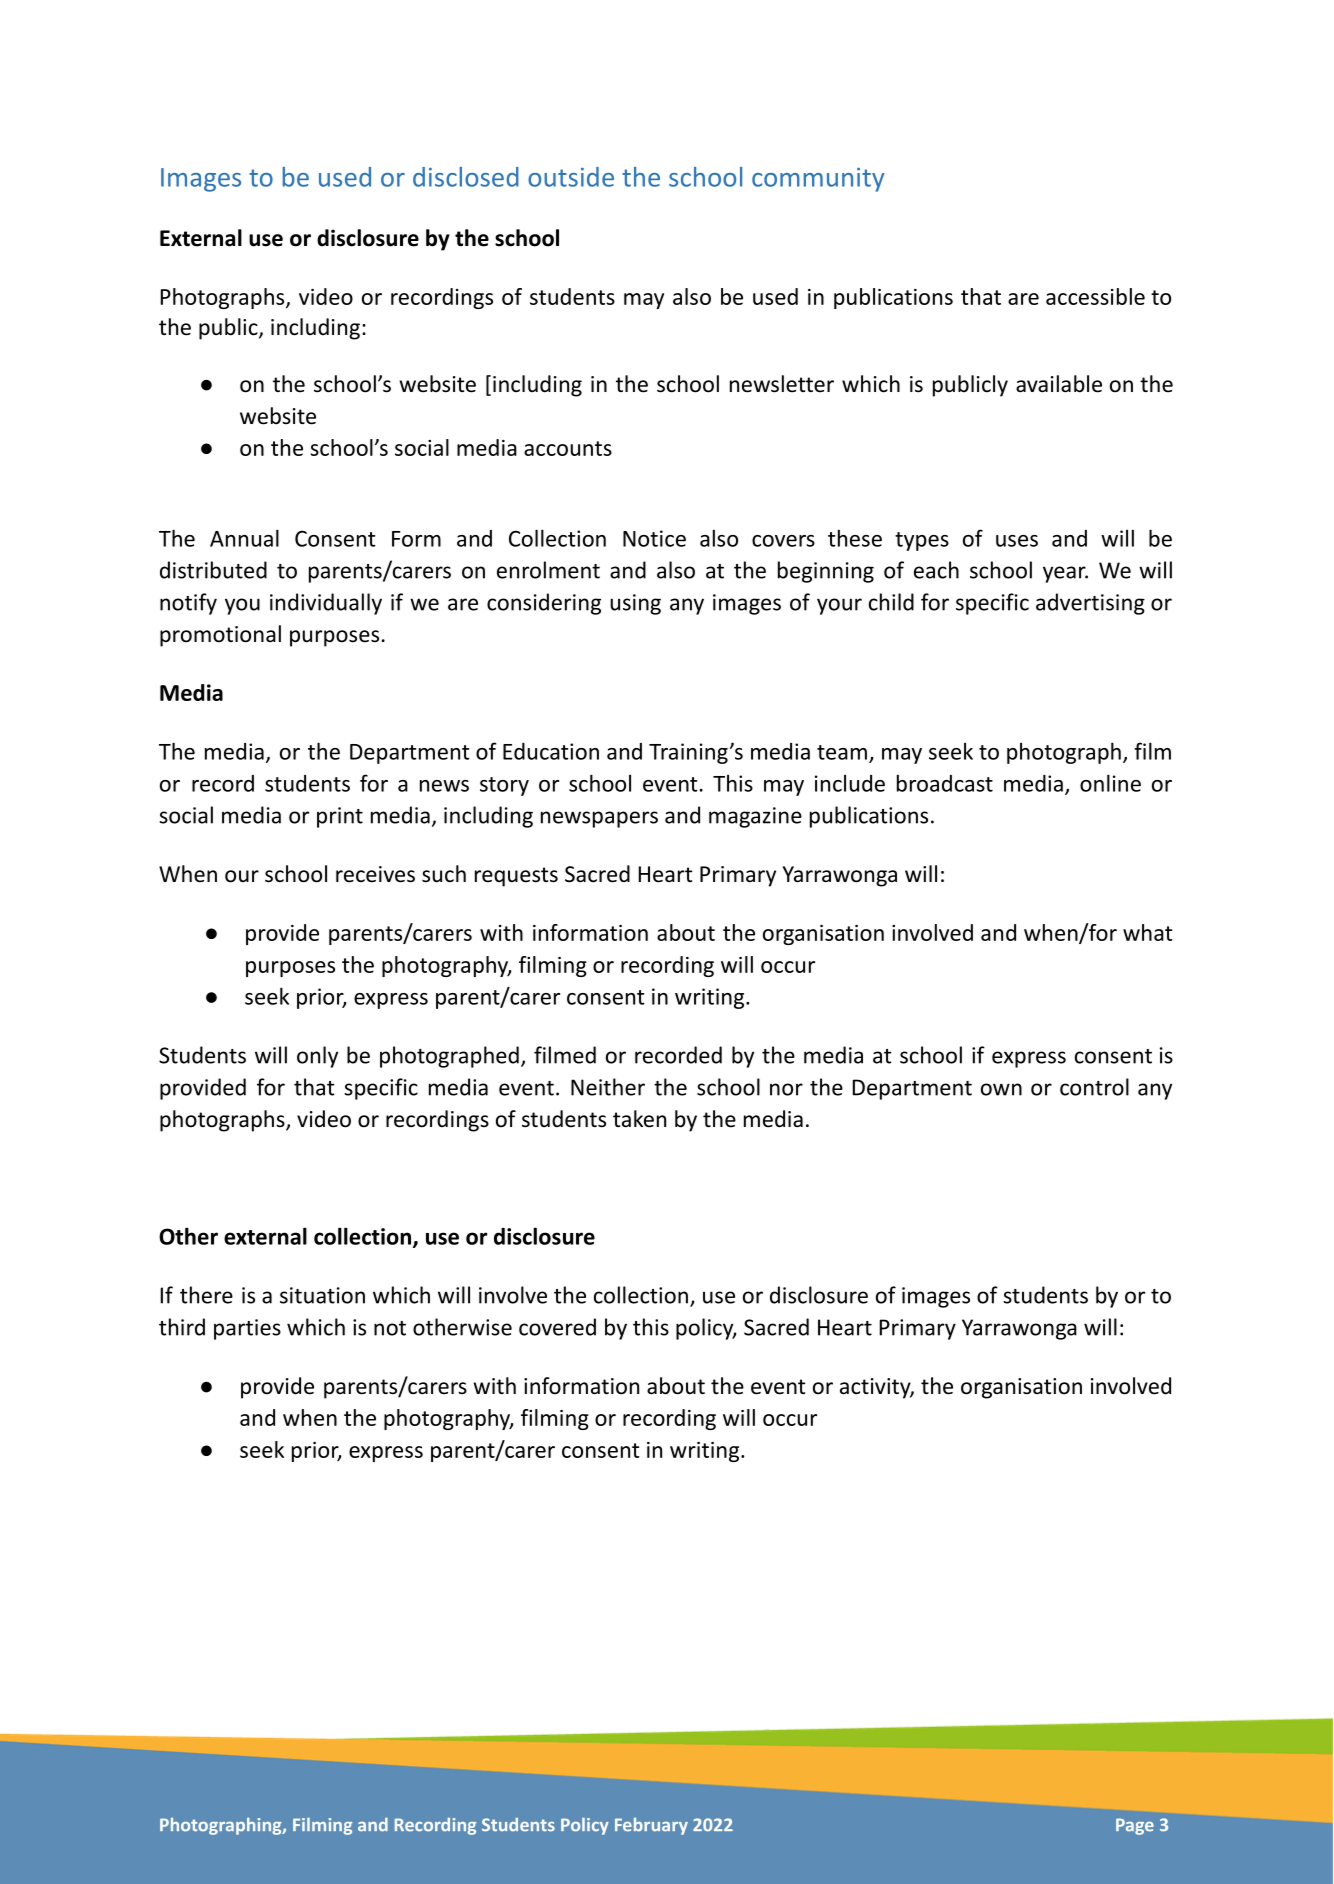 The width and height of the screenshot is (1334, 1884). What do you see at coordinates (1095, 296) in the screenshot?
I see `accessible` at bounding box center [1095, 296].
